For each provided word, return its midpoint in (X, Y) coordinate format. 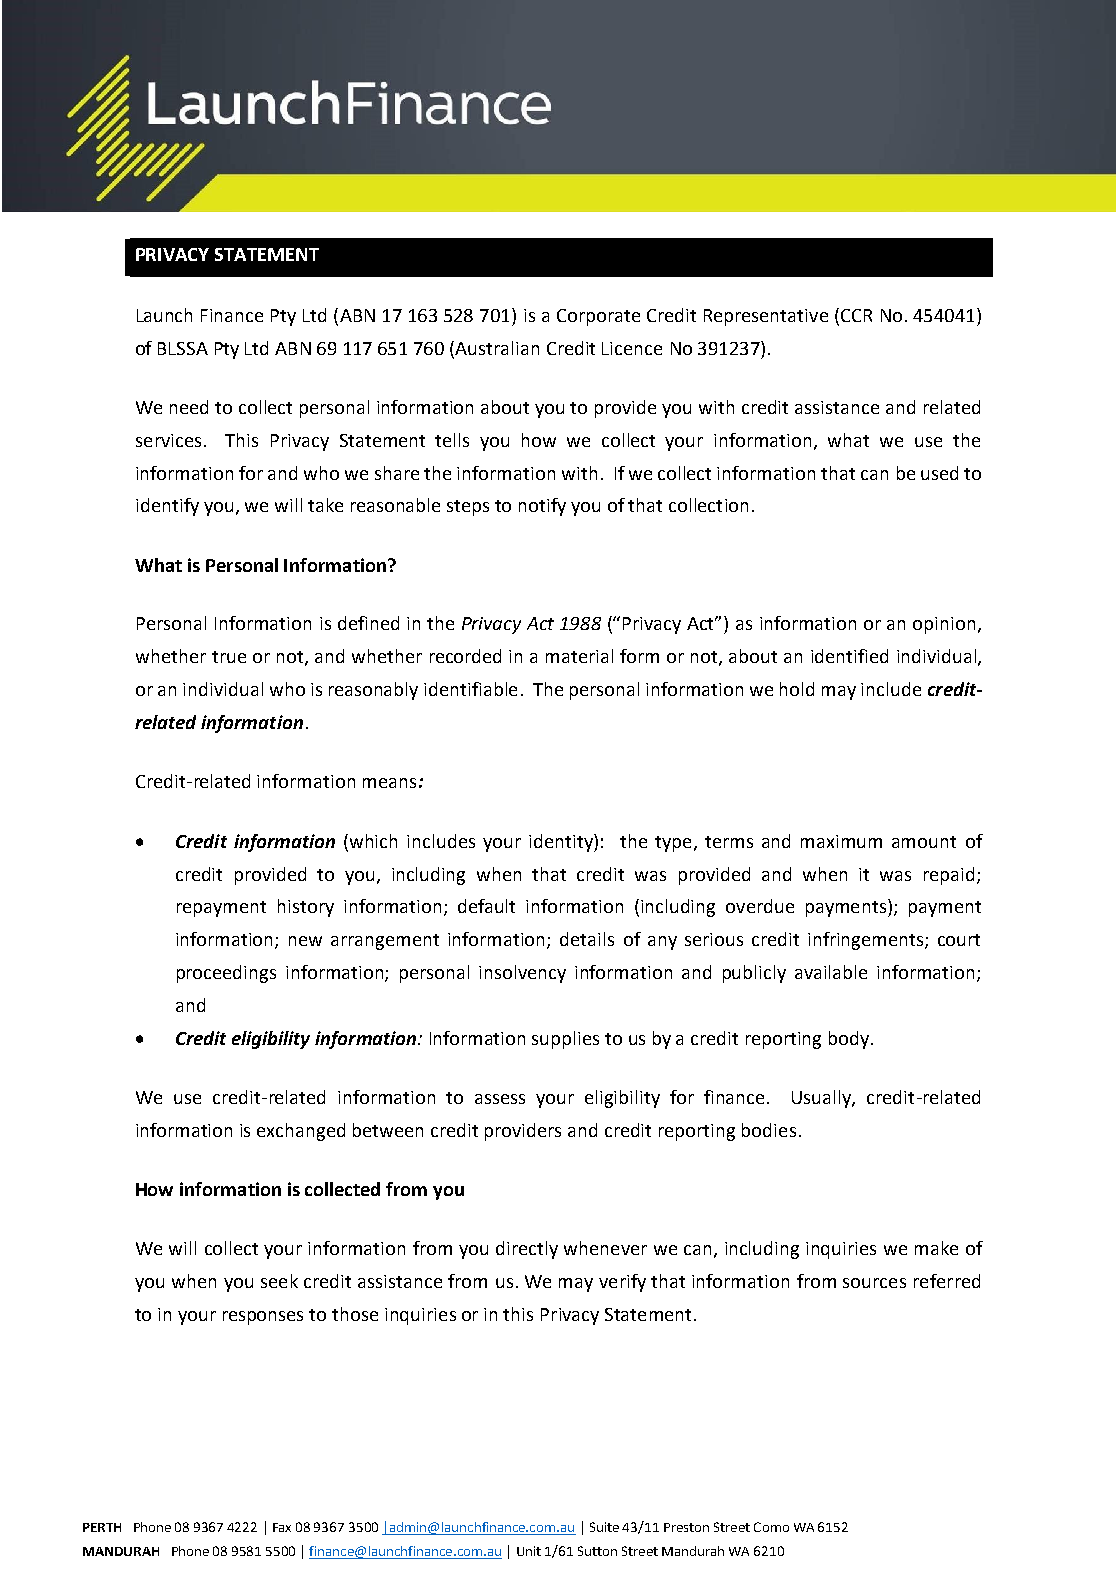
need (189, 407)
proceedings (226, 974)
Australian (497, 348)
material (579, 656)
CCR (856, 315)
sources (874, 1283)
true (229, 657)
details (587, 939)
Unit (529, 1551)
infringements (867, 941)
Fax (282, 1527)
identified (849, 656)
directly (527, 1250)
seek (279, 1281)
